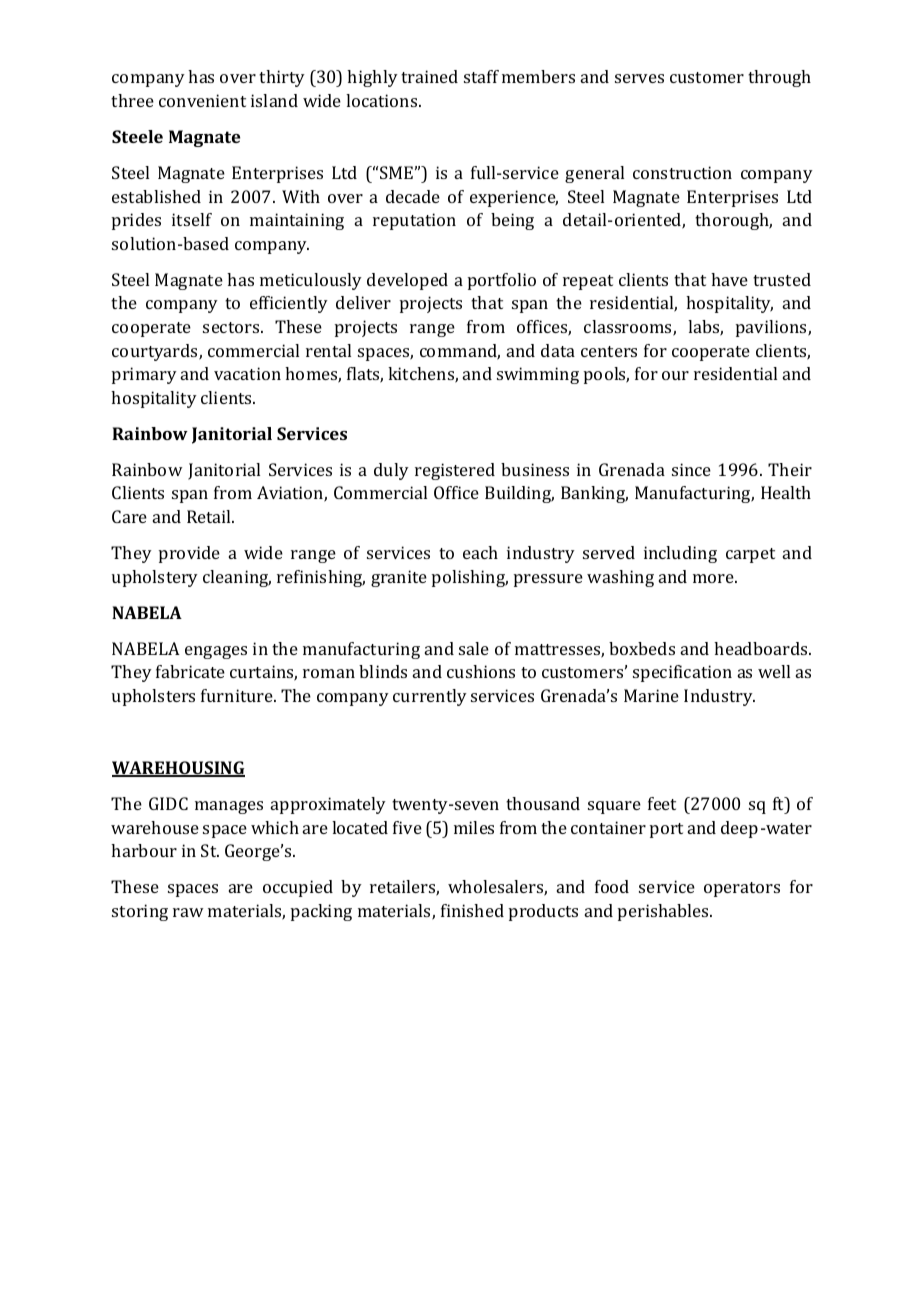  I want to click on engages, so click(216, 652).
